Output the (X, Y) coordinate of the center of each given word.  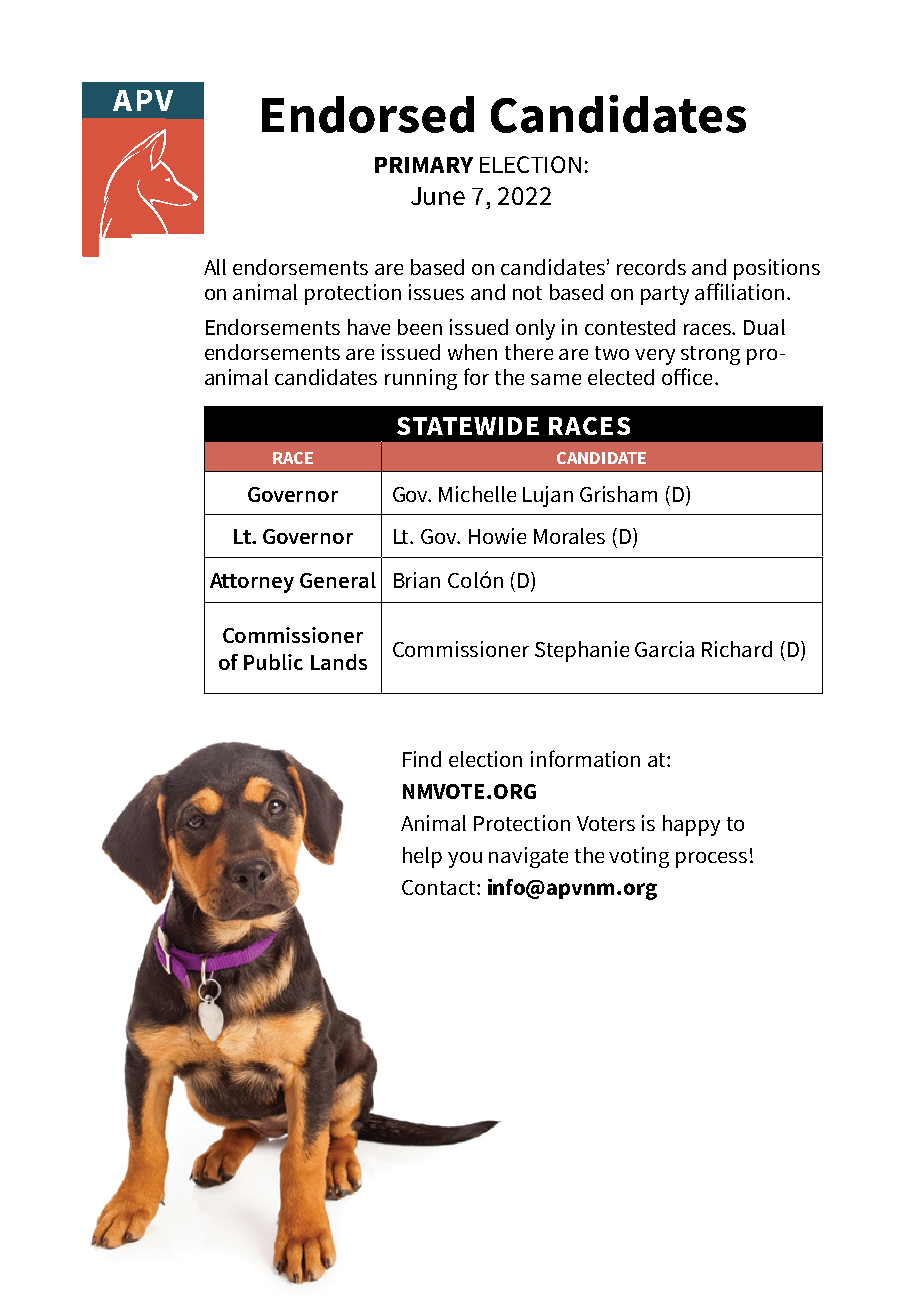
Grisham (618, 494)
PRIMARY (424, 165)
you (465, 860)
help (422, 857)
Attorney (252, 583)
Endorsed (368, 114)
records (651, 267)
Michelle (477, 494)
